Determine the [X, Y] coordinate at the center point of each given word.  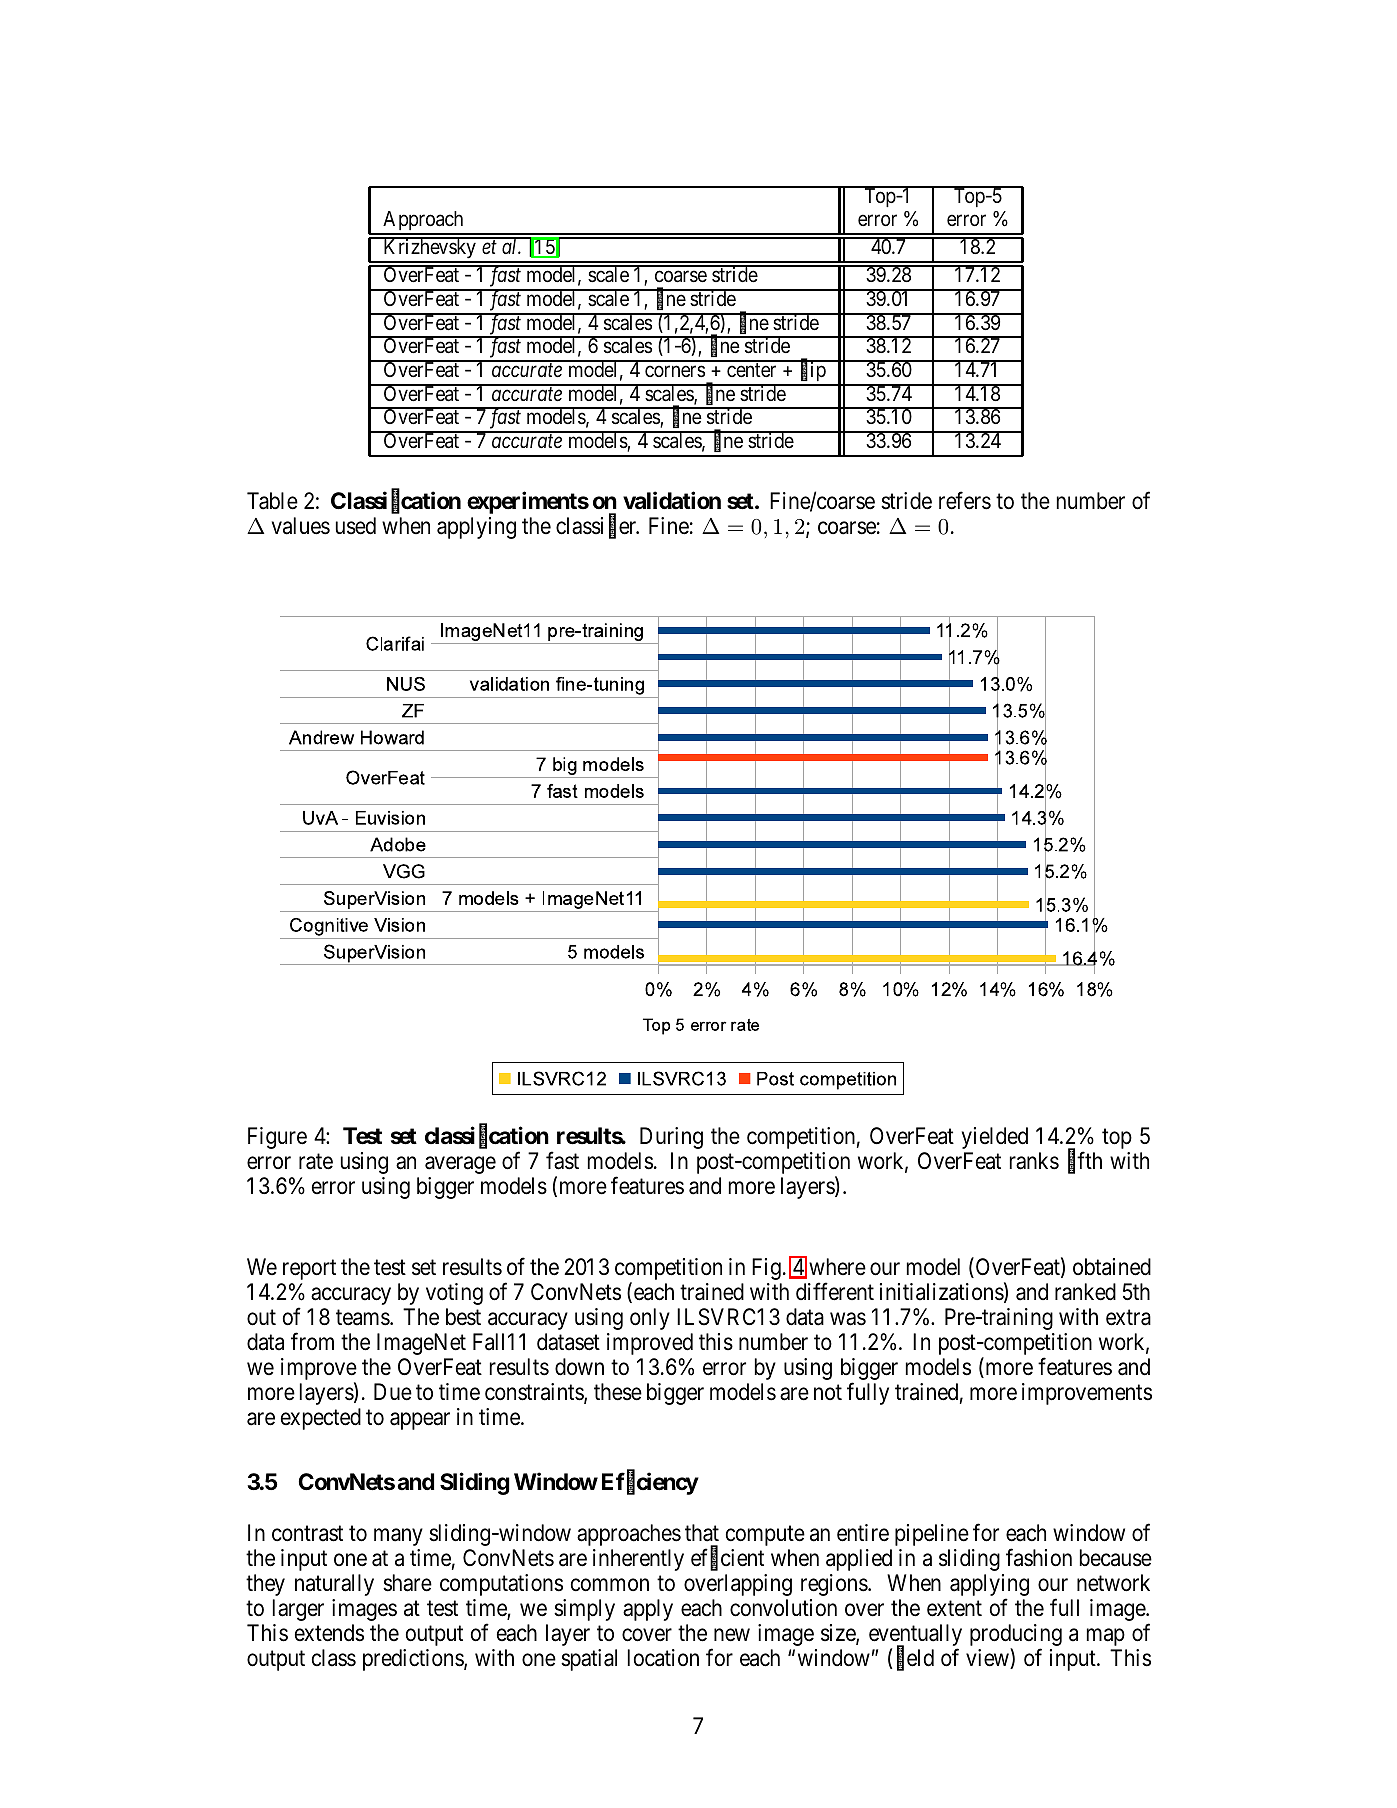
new [732, 1635]
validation [672, 501]
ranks [1034, 1161]
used [356, 526]
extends [329, 1633]
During [671, 1138]
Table [272, 501]
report [309, 1270]
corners [675, 371]
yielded [995, 1138]
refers [965, 501]
